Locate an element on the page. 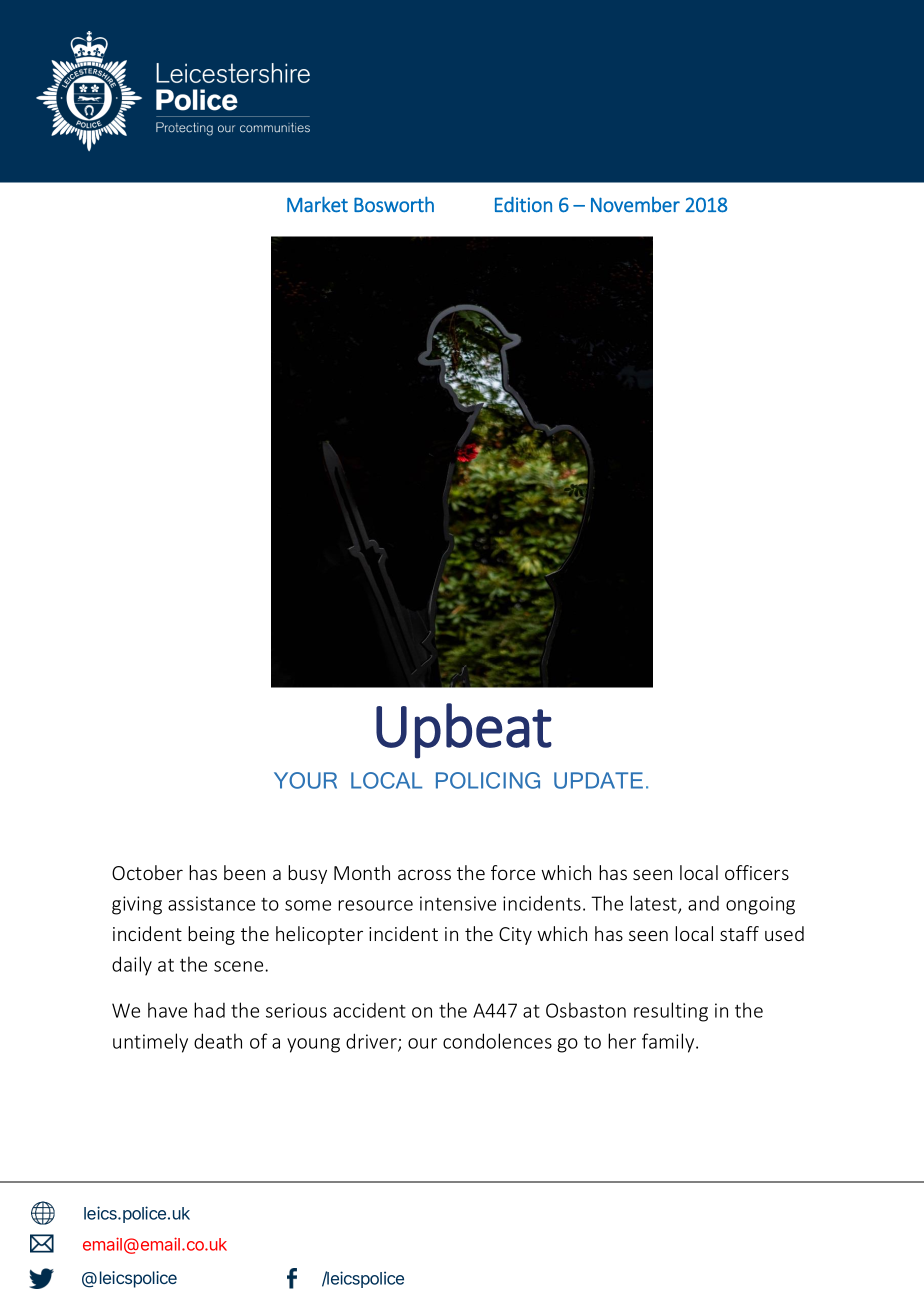  Bosworth is located at coordinates (394, 204).
